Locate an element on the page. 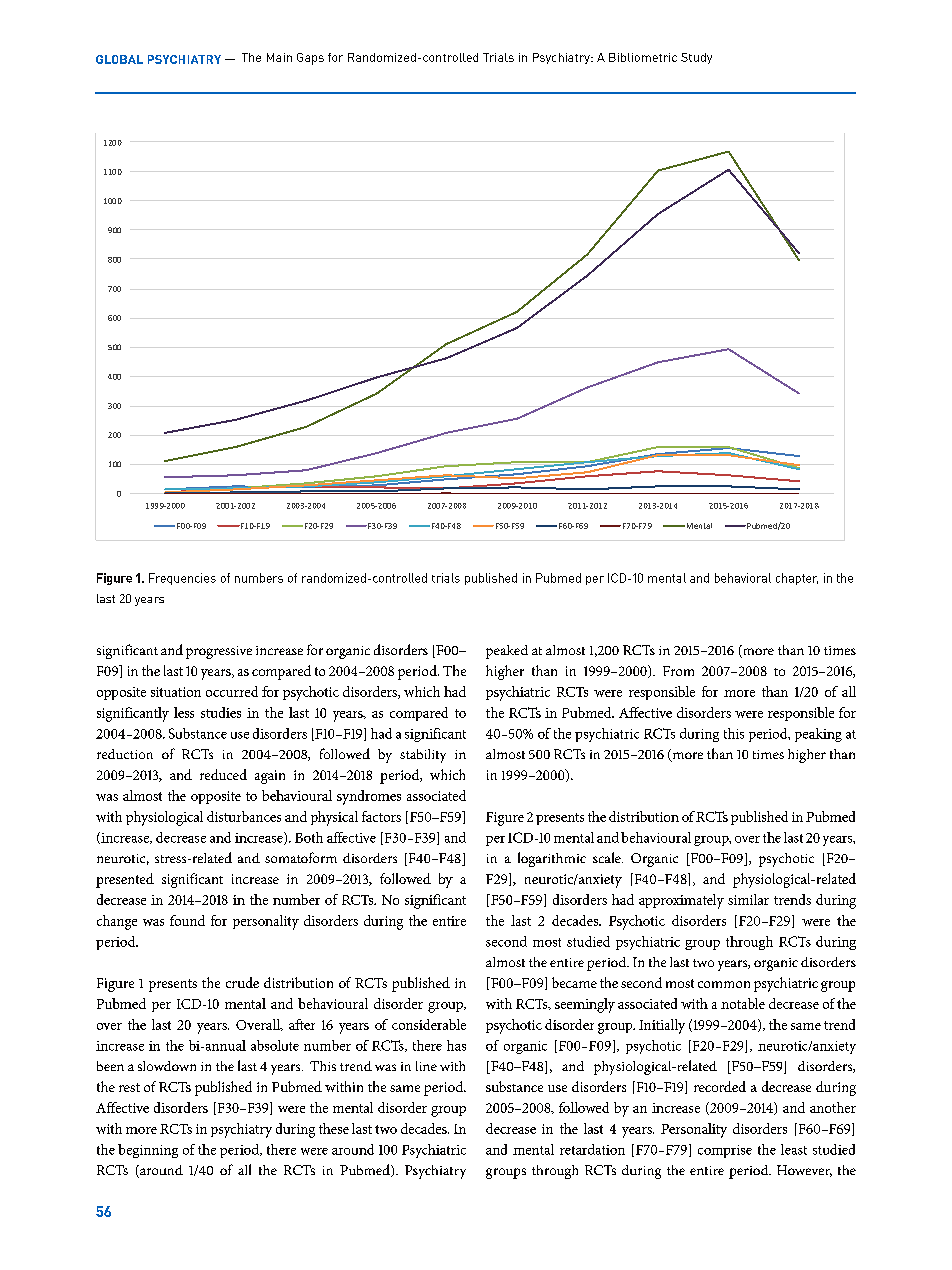  peaked is located at coordinates (507, 652).
